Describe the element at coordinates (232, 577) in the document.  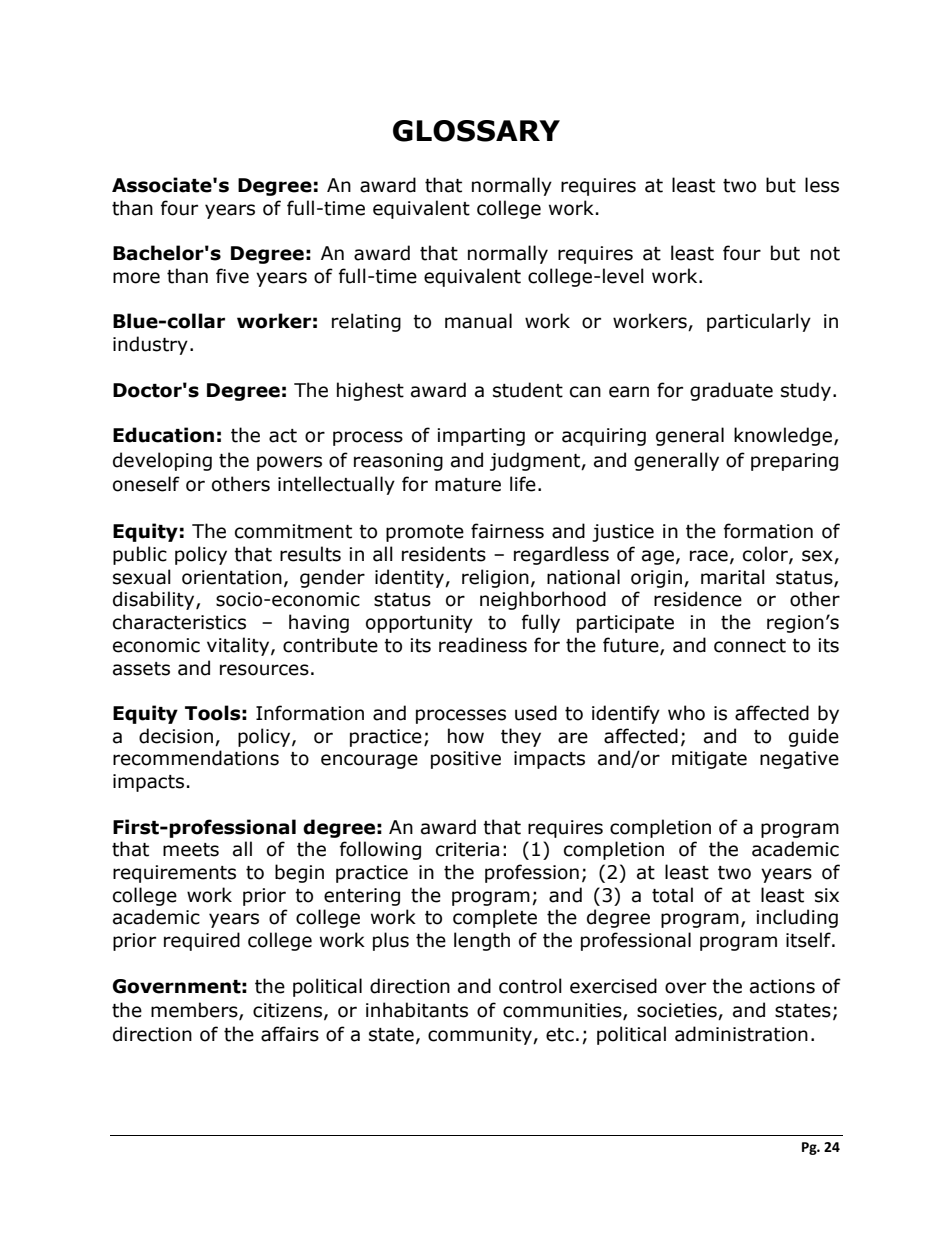
I see `orientation` at that location.
